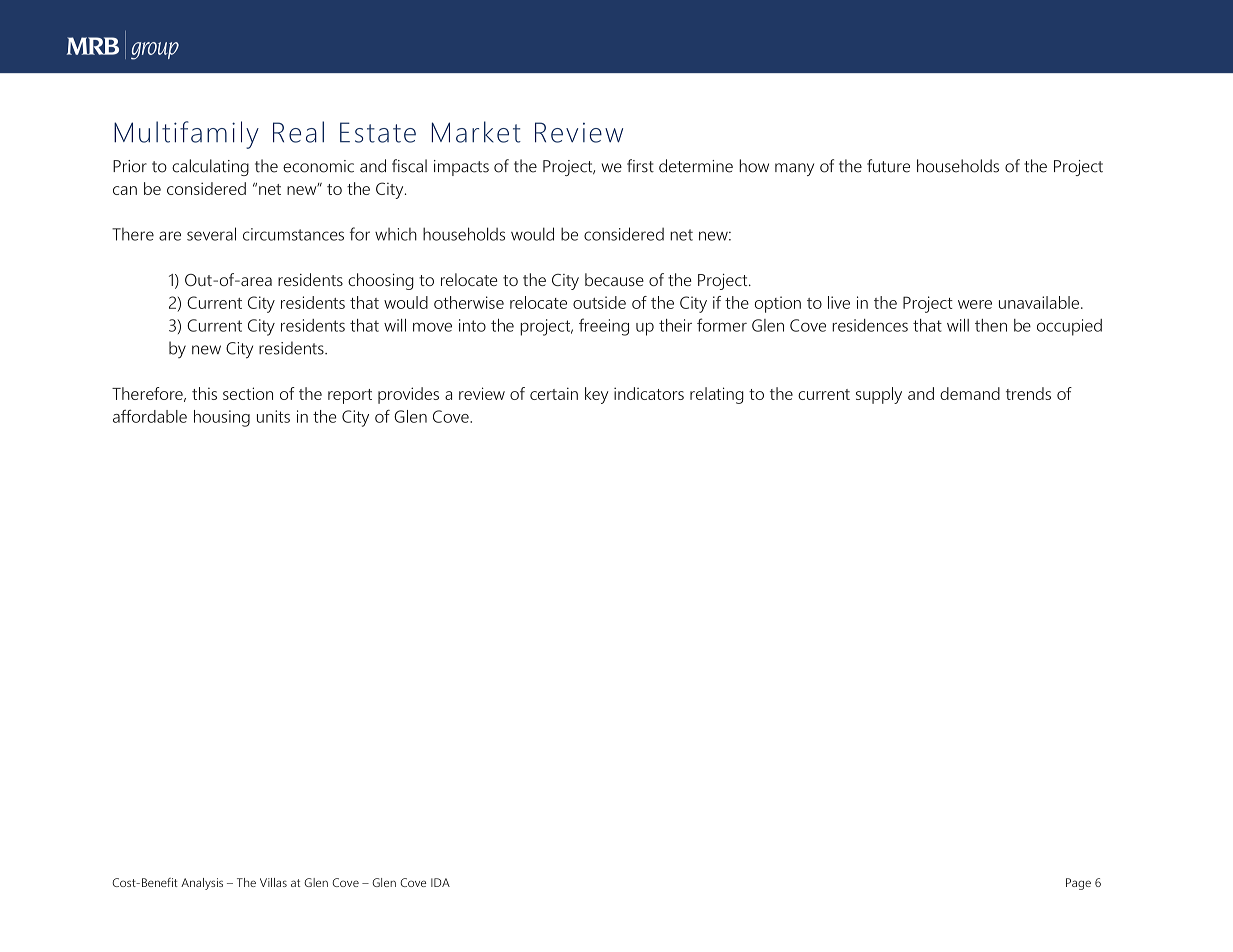  Describe the element at coordinates (640, 166) in the page. I see `first` at that location.
